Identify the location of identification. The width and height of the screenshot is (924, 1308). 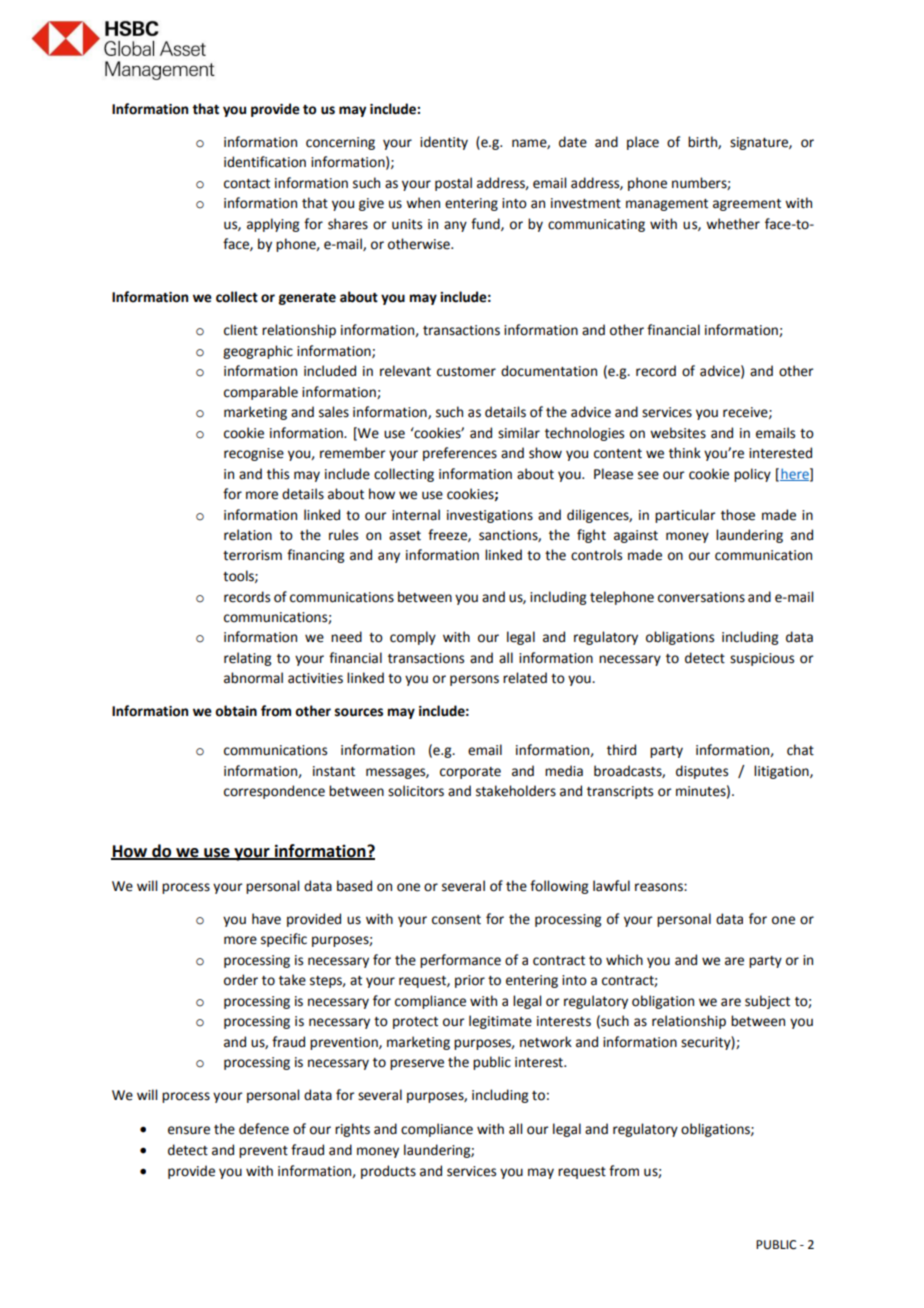
(265, 162).
